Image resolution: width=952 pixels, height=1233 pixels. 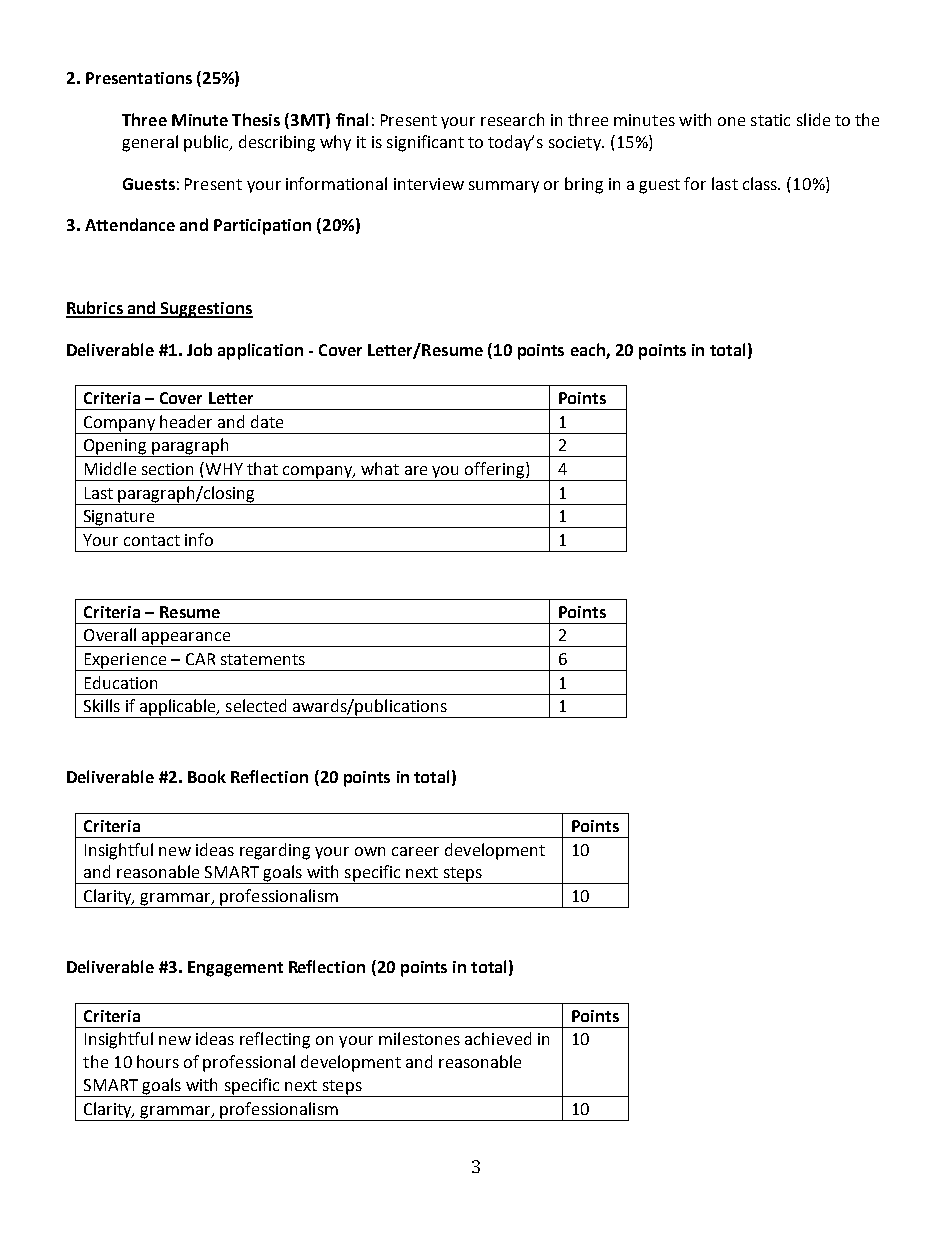 What do you see at coordinates (178, 708) in the page?
I see `applicable` at bounding box center [178, 708].
